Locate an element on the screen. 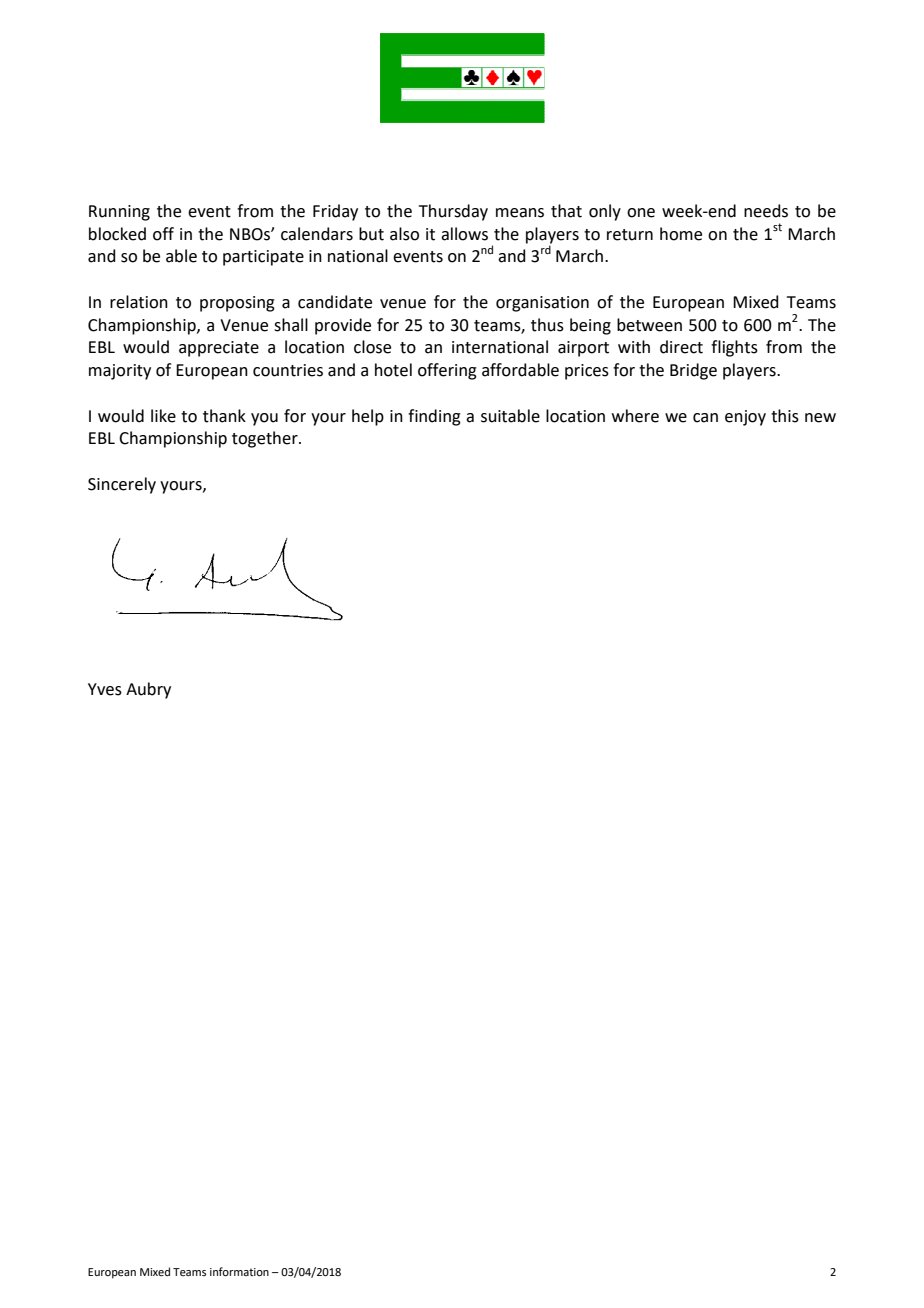  Yves is located at coordinates (105, 689).
